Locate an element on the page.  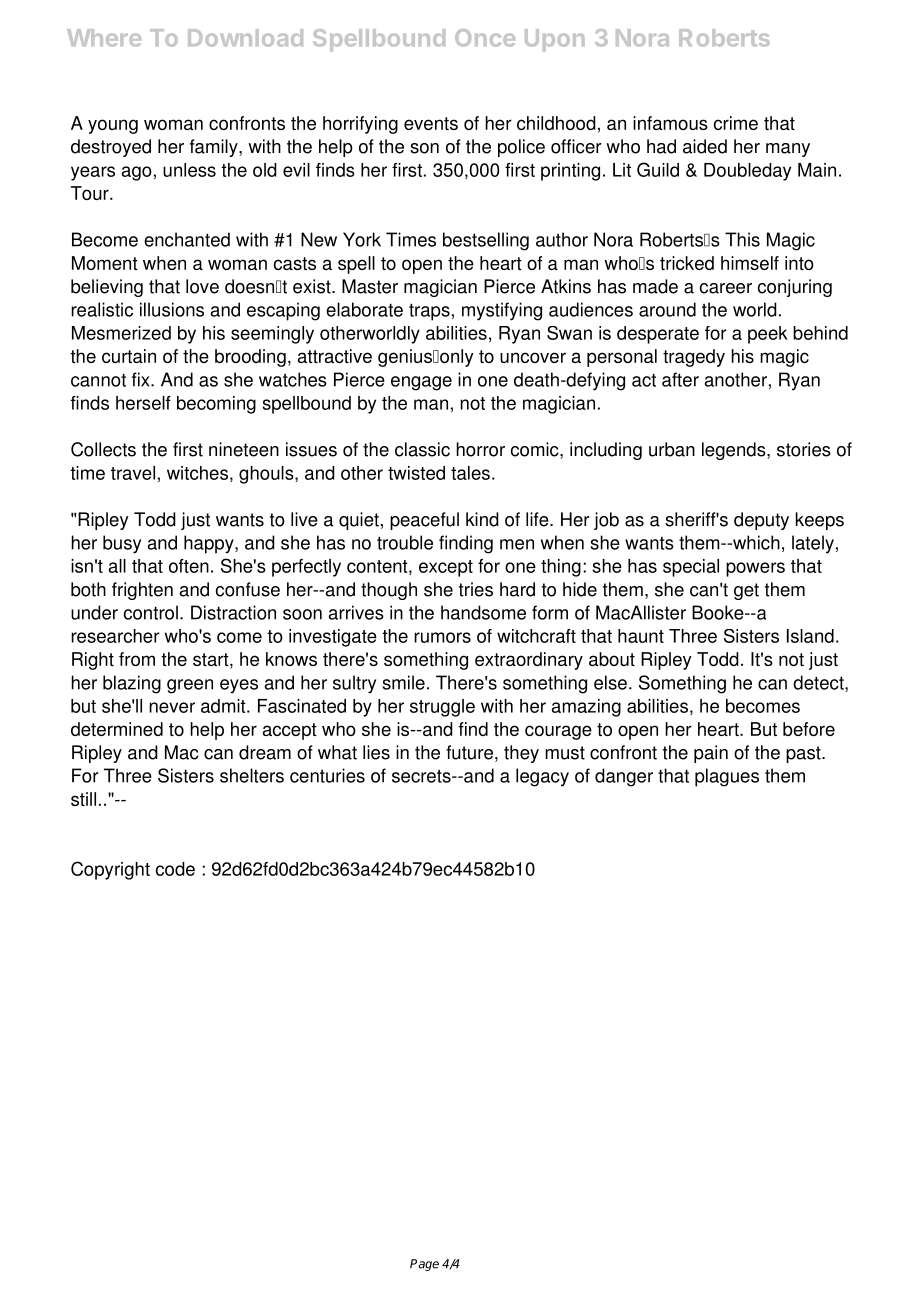
legacy is located at coordinates (542, 777).
